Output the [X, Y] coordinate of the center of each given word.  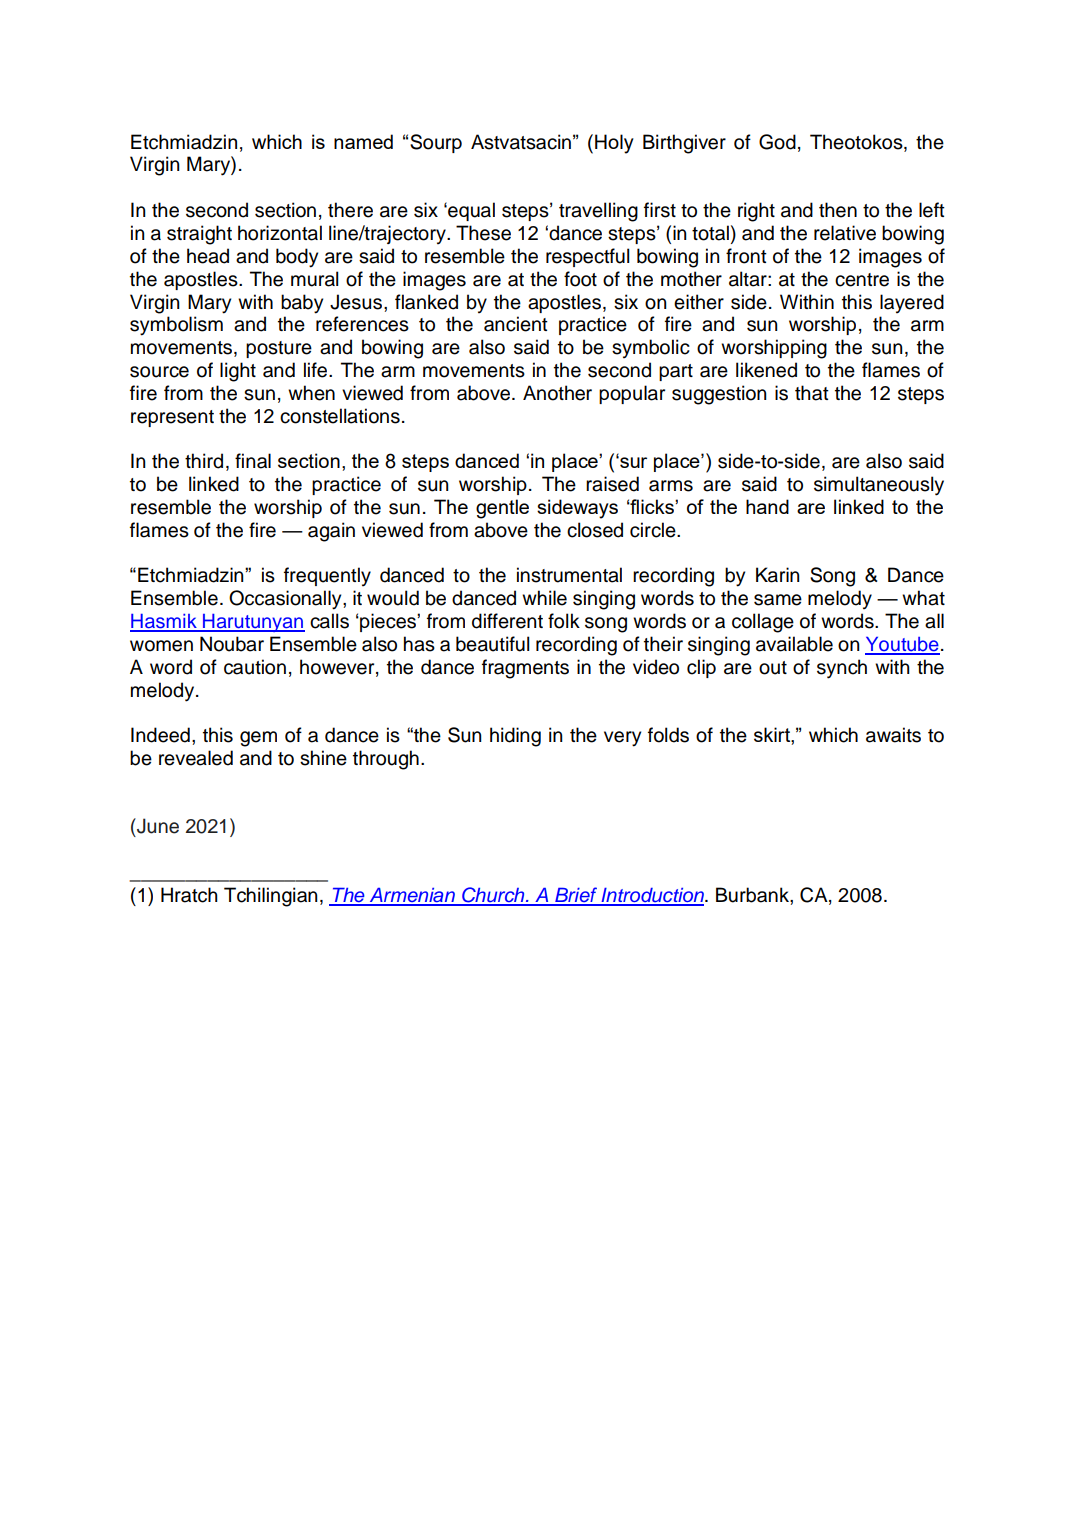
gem [258, 739]
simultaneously [879, 486]
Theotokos [857, 143]
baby [302, 304]
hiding [515, 737]
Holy [614, 144]
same [778, 600]
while [544, 598]
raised [612, 484]
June [157, 826]
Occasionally [286, 600]
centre [862, 280]
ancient [516, 324]
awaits [893, 735]
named [363, 141]
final [253, 461]
